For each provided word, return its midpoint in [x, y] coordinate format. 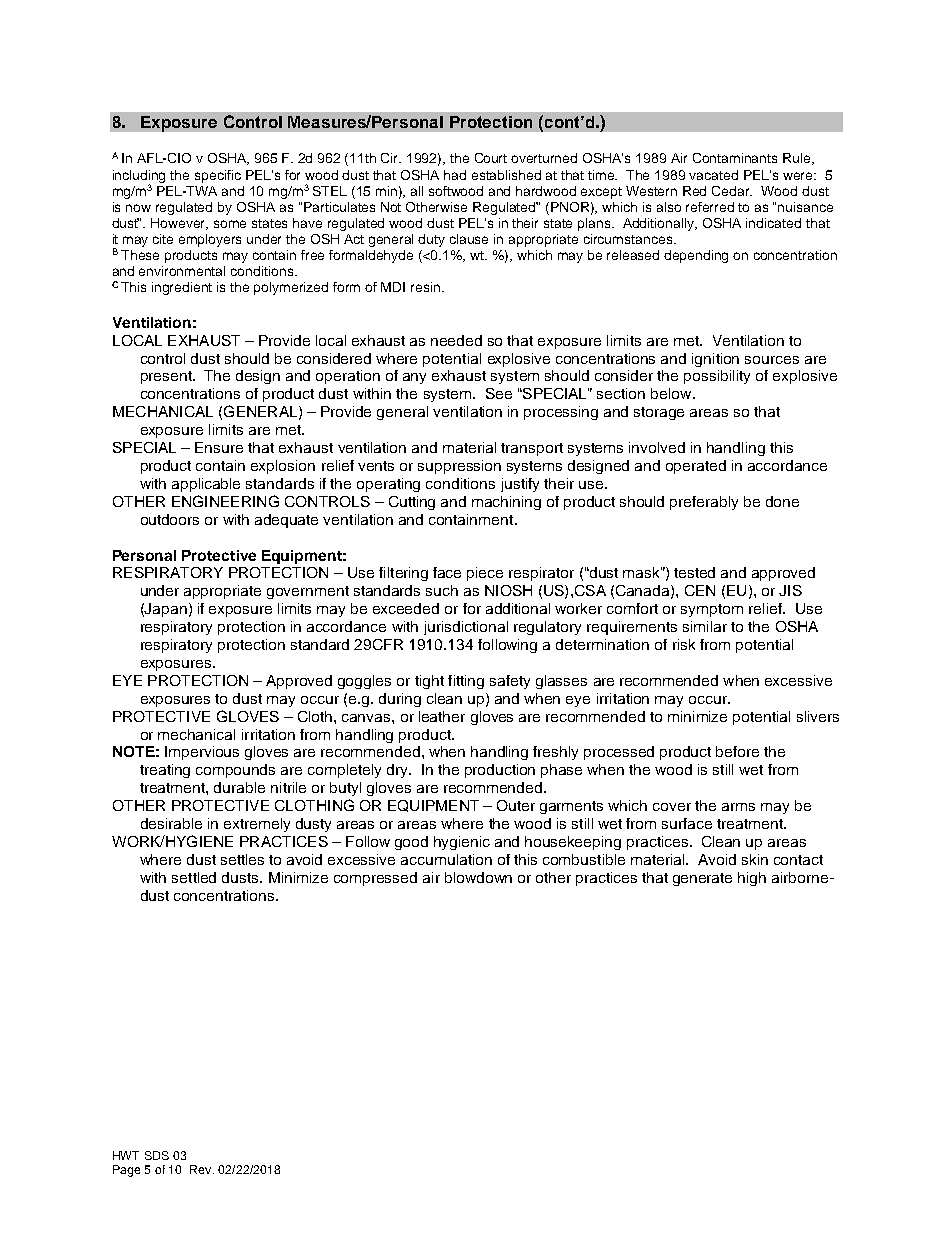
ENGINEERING [225, 501]
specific [218, 176]
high [752, 879]
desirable [171, 823]
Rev [202, 1169]
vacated [713, 175]
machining [506, 503]
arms [738, 807]
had [455, 175]
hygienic [462, 843]
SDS [157, 1155]
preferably [704, 503]
